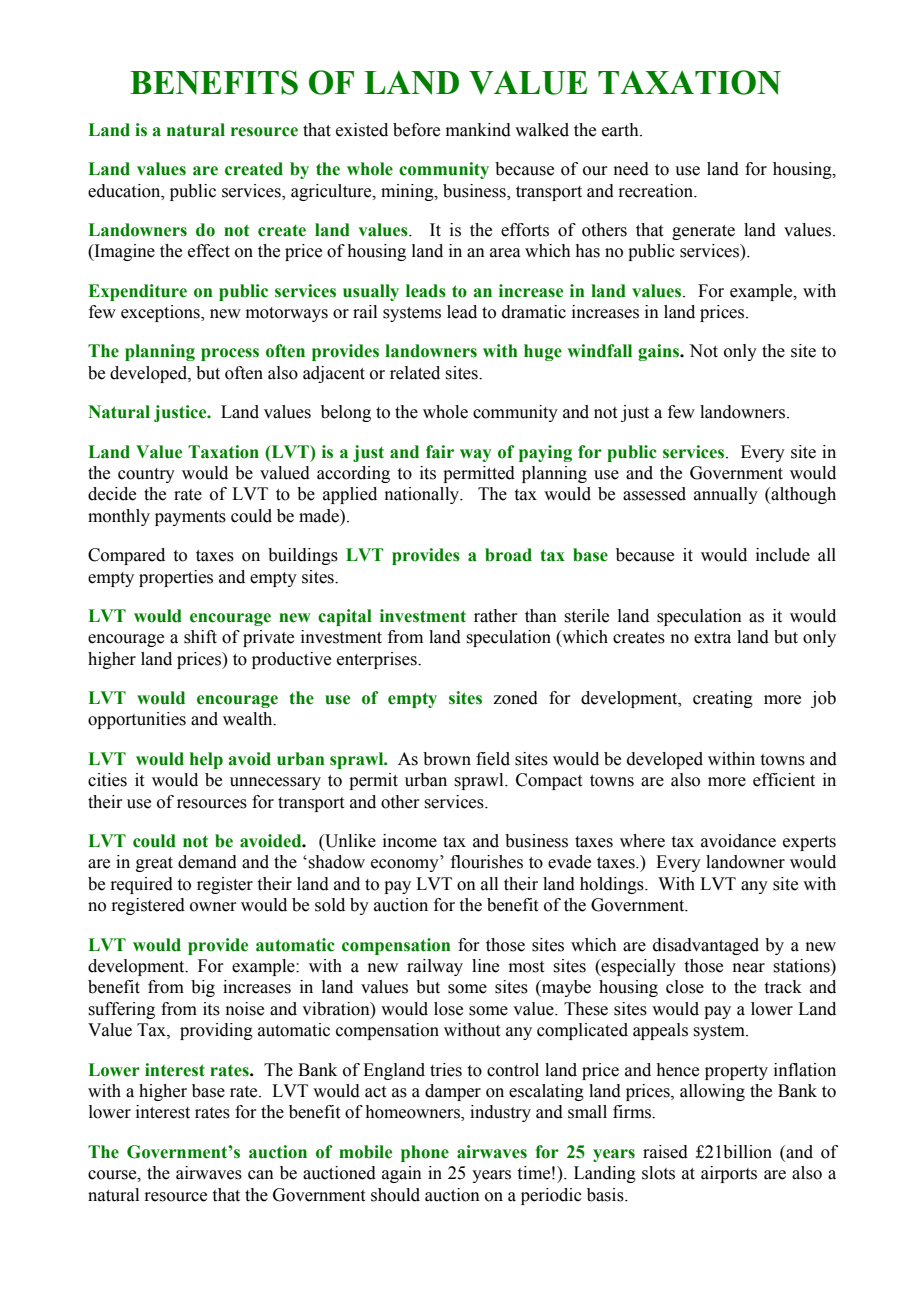 The height and width of the screenshot is (1308, 924). What do you see at coordinates (425, 1153) in the screenshot?
I see `phone` at bounding box center [425, 1153].
